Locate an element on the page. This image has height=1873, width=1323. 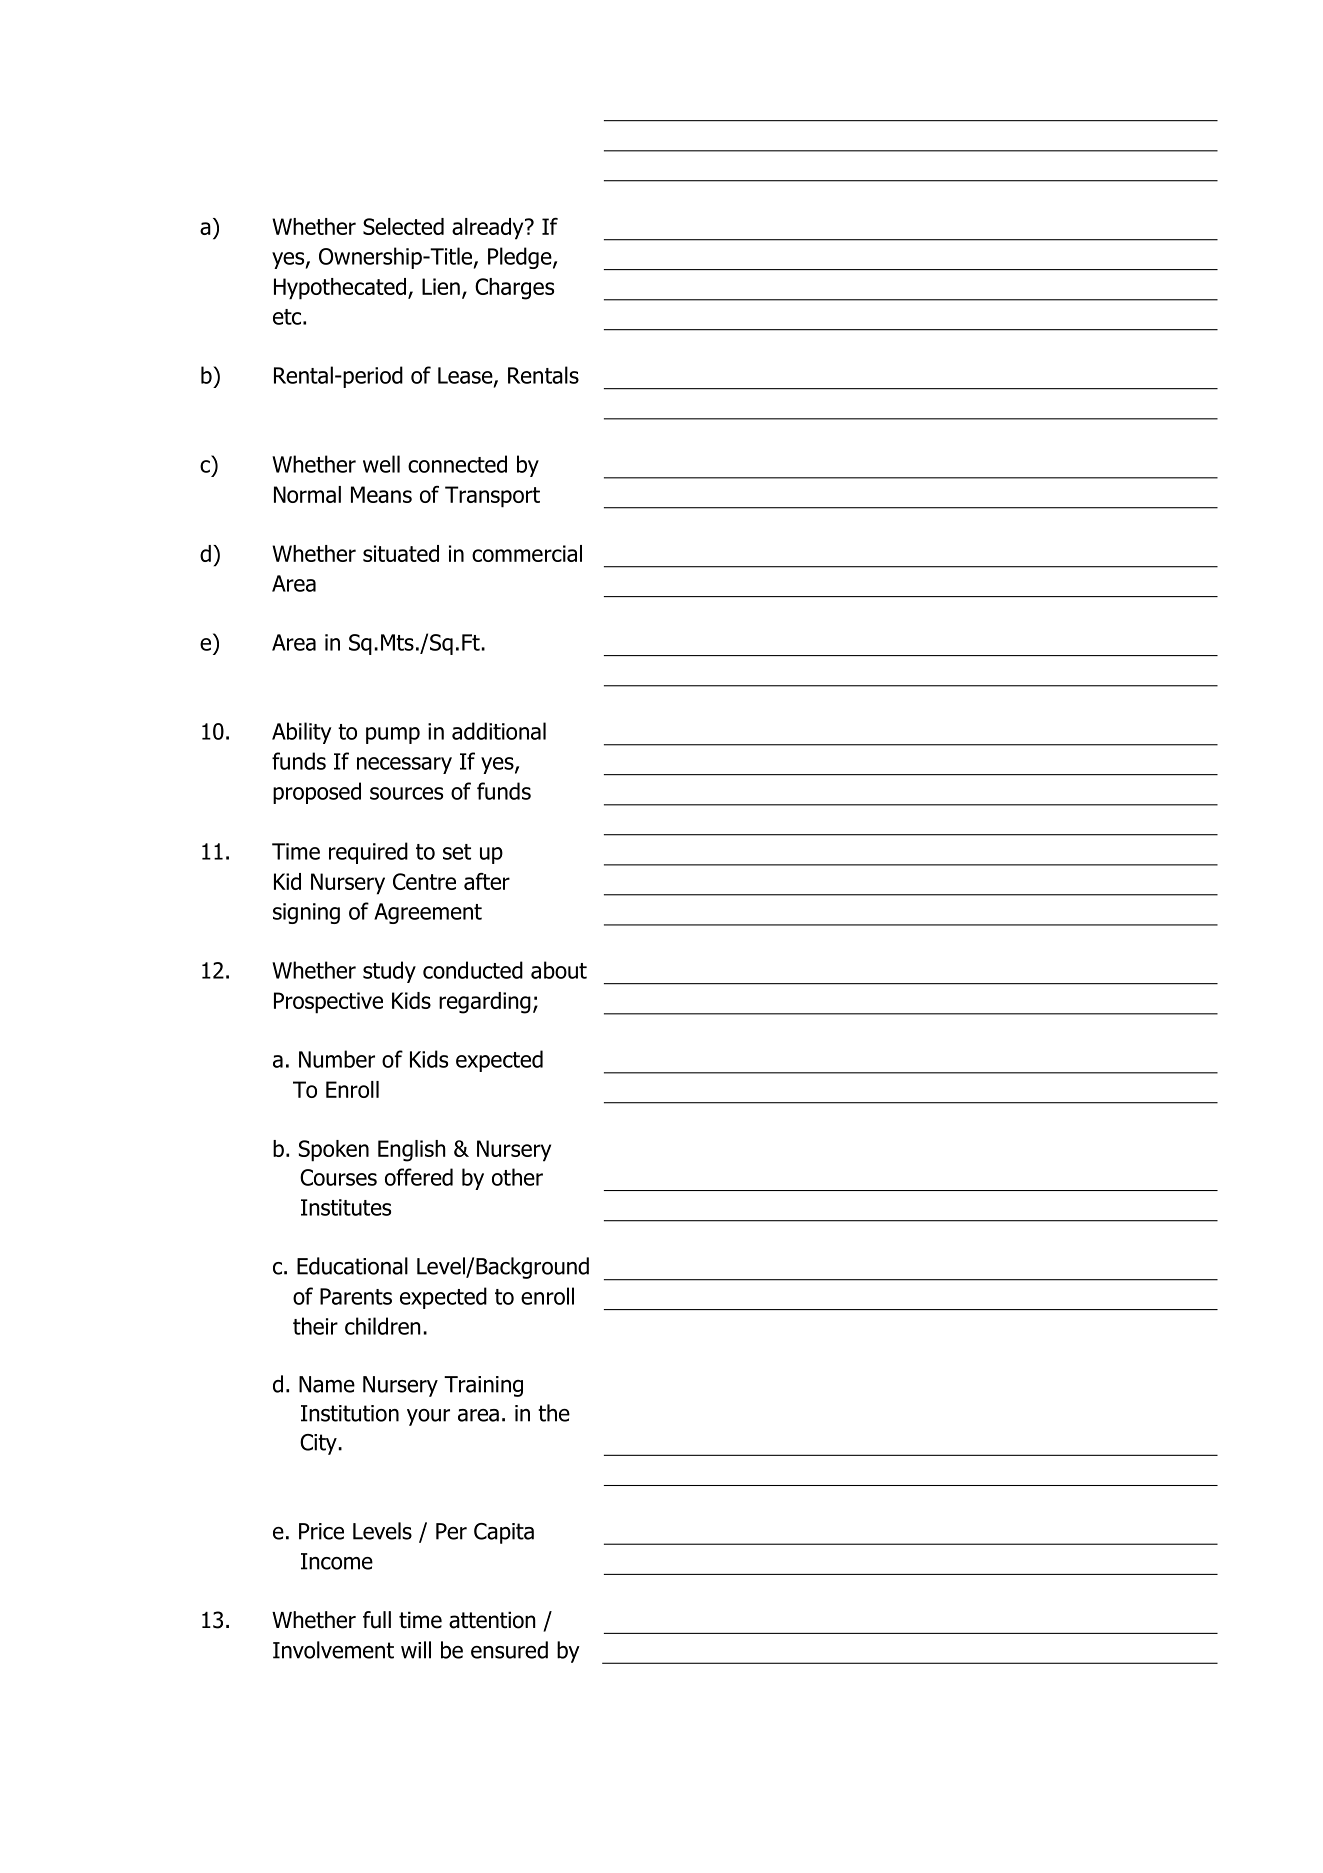
Lien is located at coordinates (441, 286).
